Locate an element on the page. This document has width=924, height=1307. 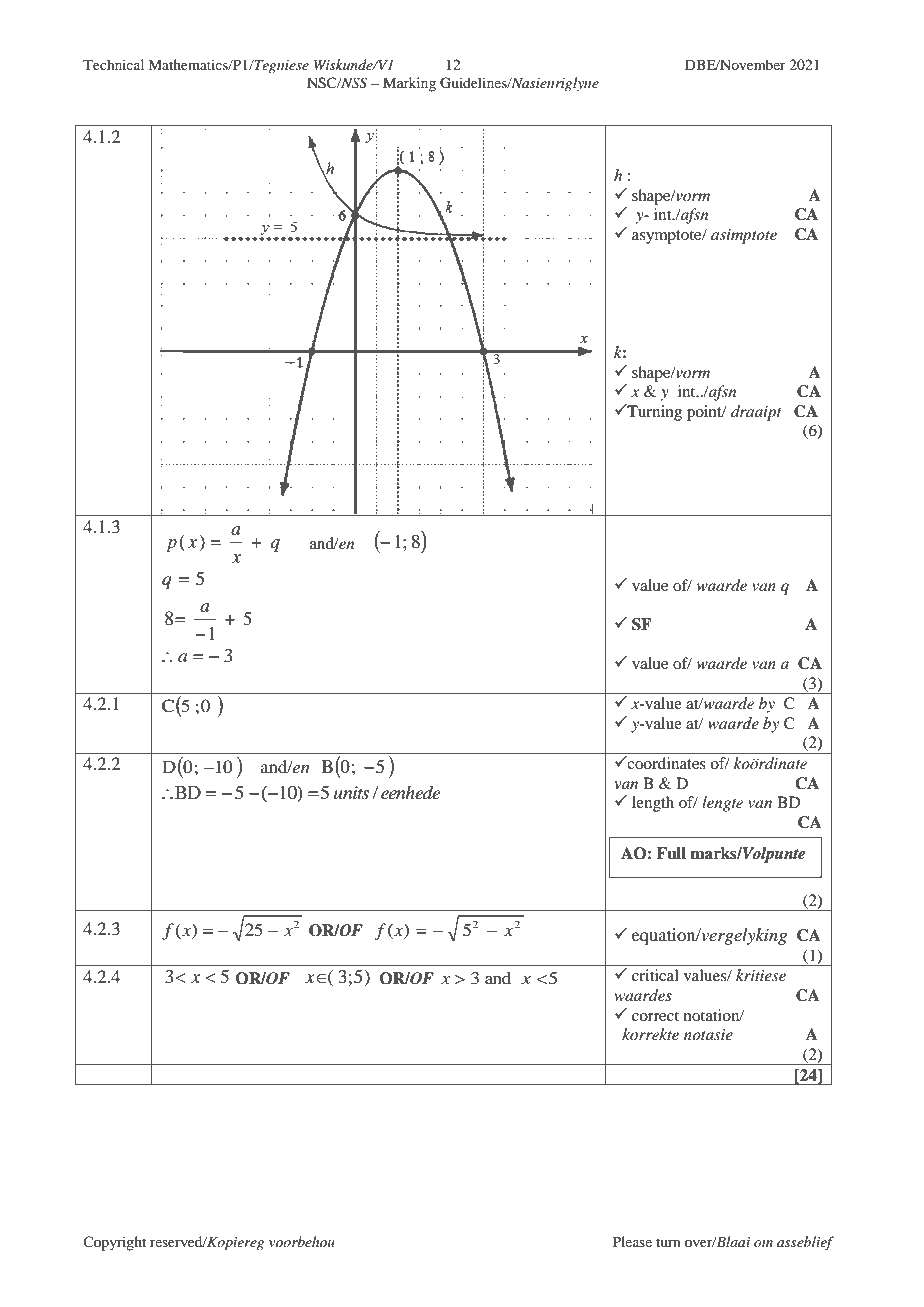
Please is located at coordinates (632, 1241).
